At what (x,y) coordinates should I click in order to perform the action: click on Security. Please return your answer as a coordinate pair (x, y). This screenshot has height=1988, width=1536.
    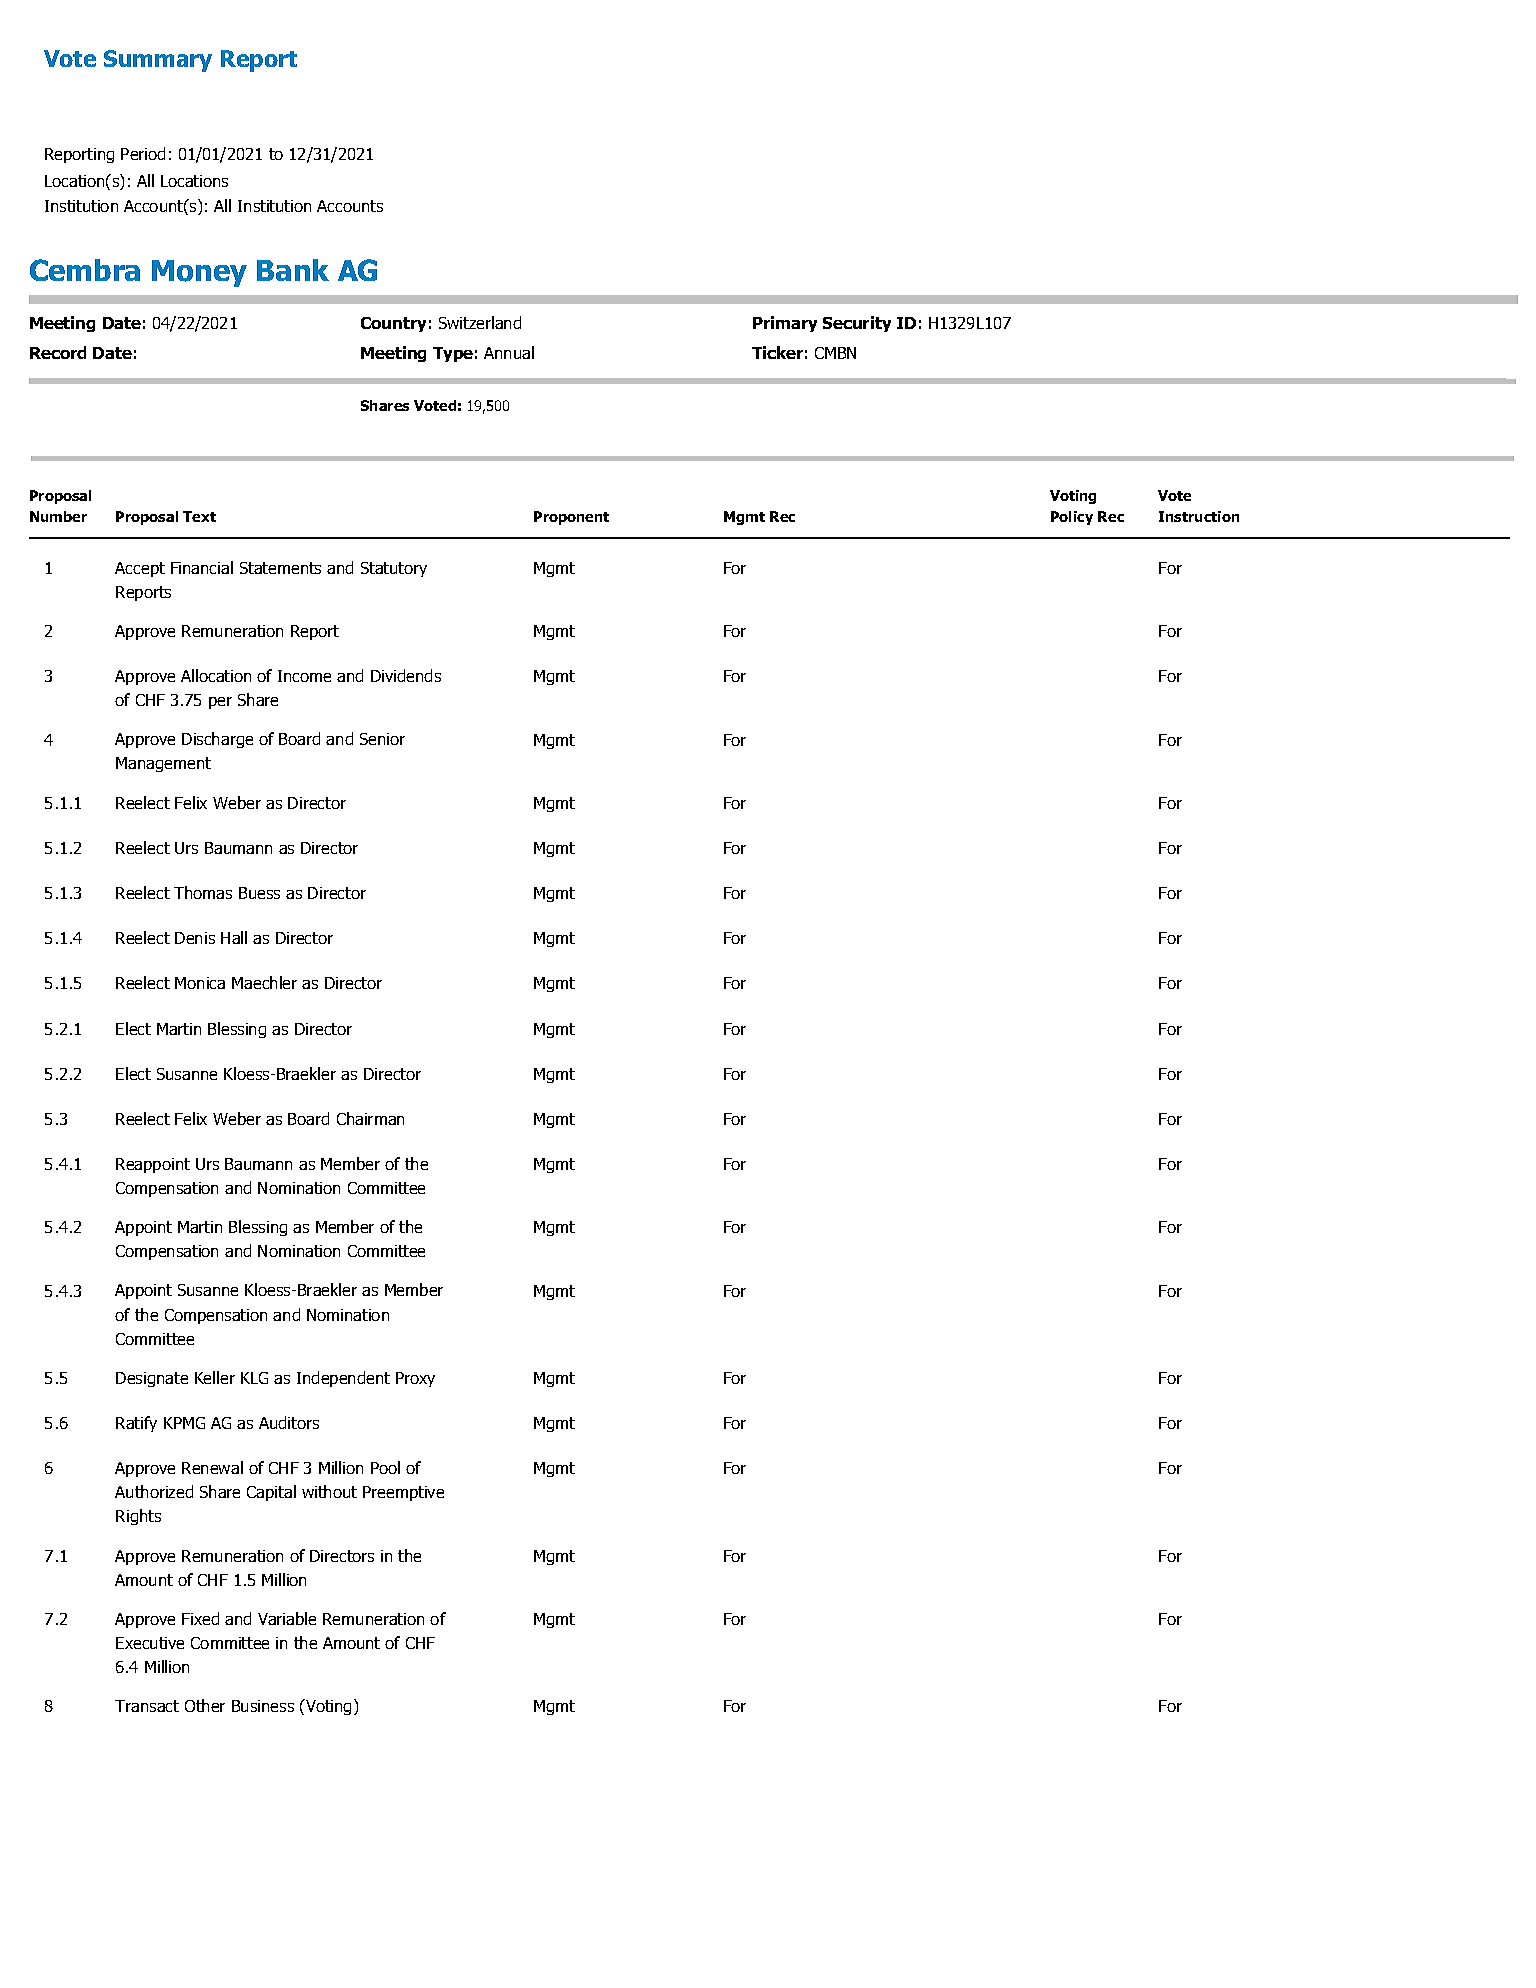
    Looking at the image, I should click on (857, 324).
